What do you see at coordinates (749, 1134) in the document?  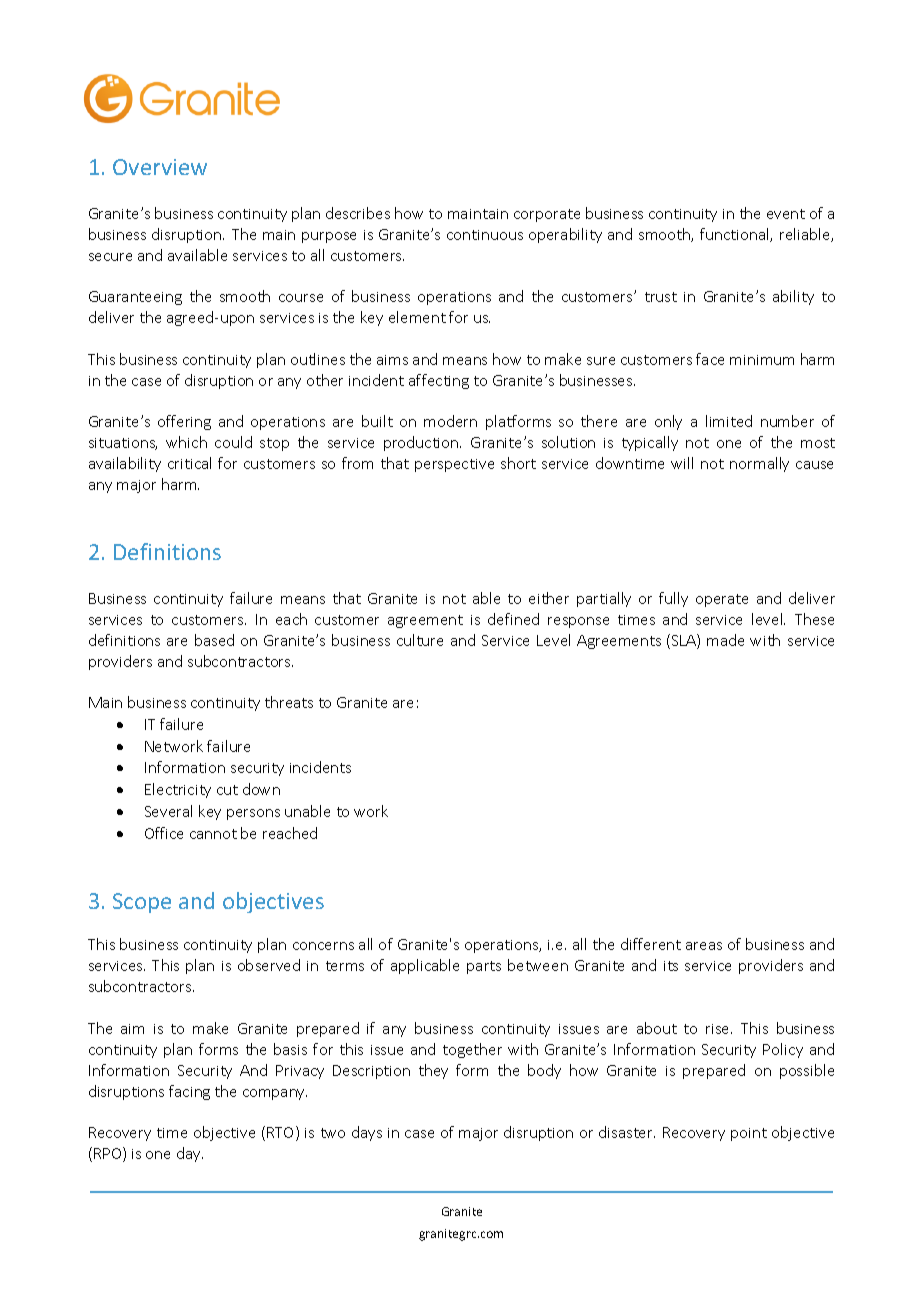 I see `point` at bounding box center [749, 1134].
